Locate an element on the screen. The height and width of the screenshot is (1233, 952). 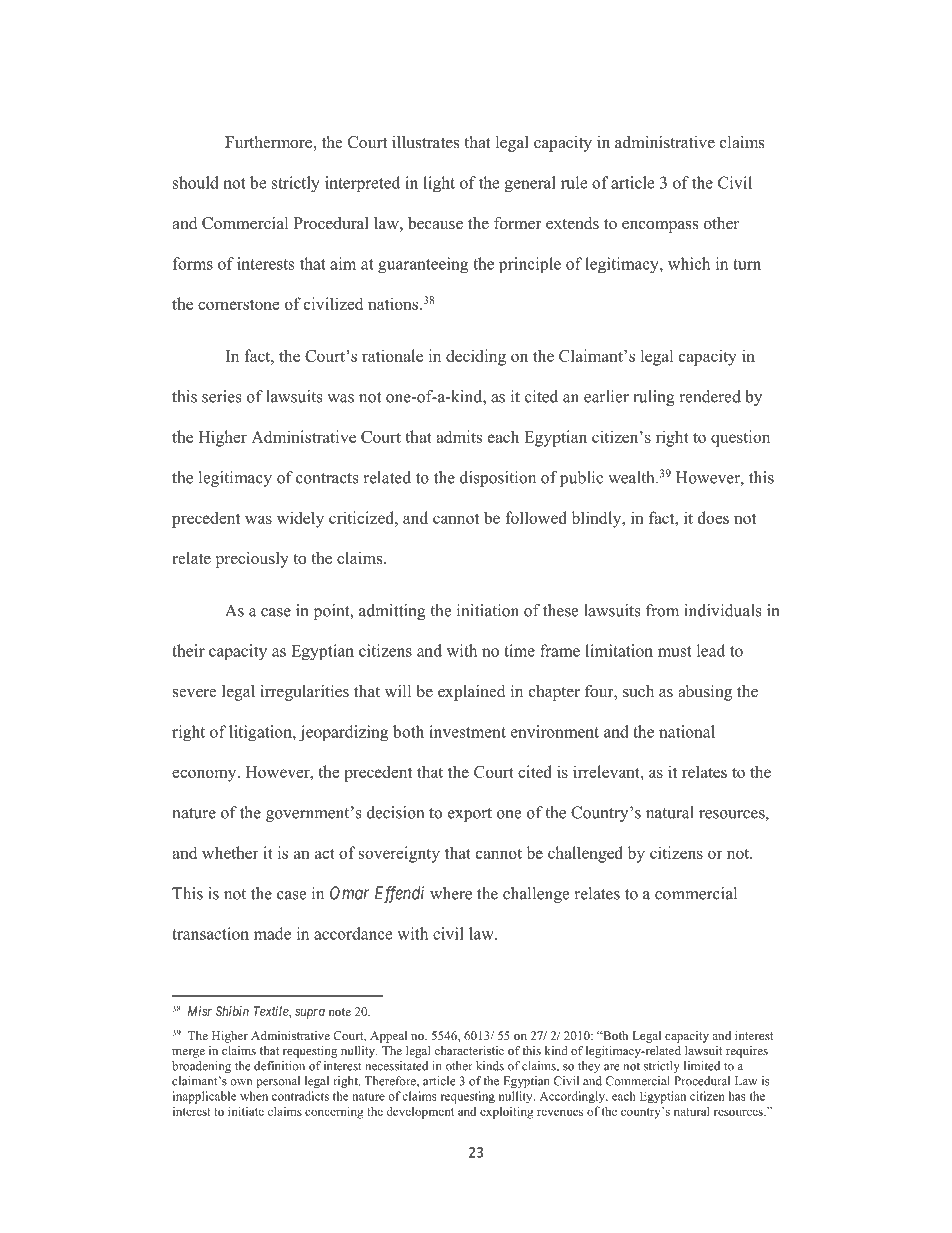
cornerstone is located at coordinates (238, 304).
